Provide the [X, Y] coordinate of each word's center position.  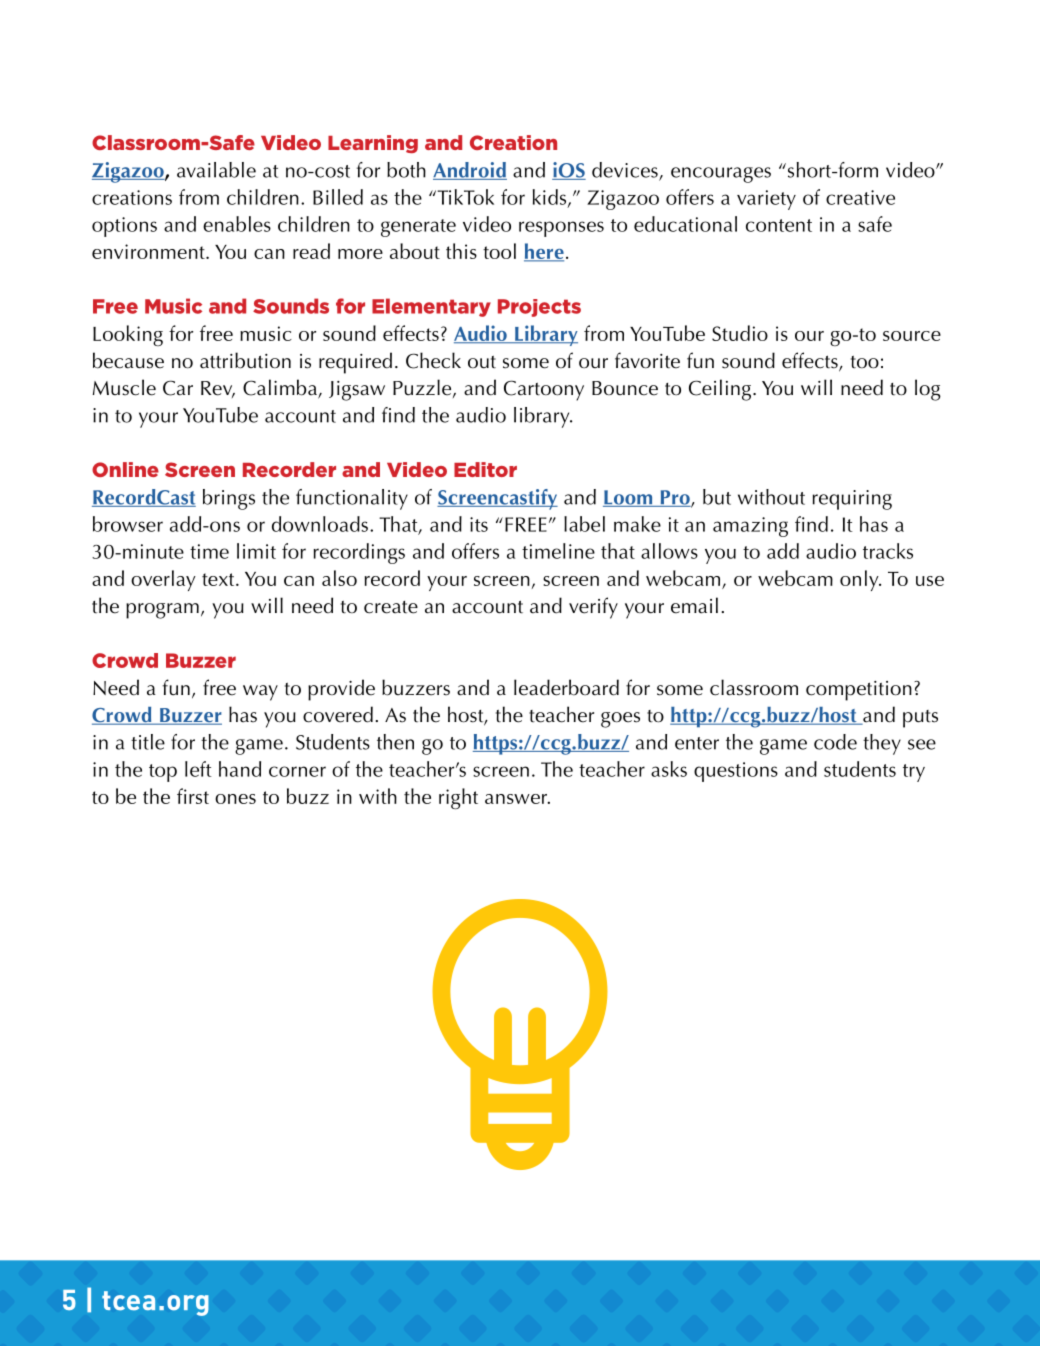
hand [240, 769]
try [914, 773]
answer [517, 799]
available [216, 170]
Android [470, 171]
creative [860, 197]
